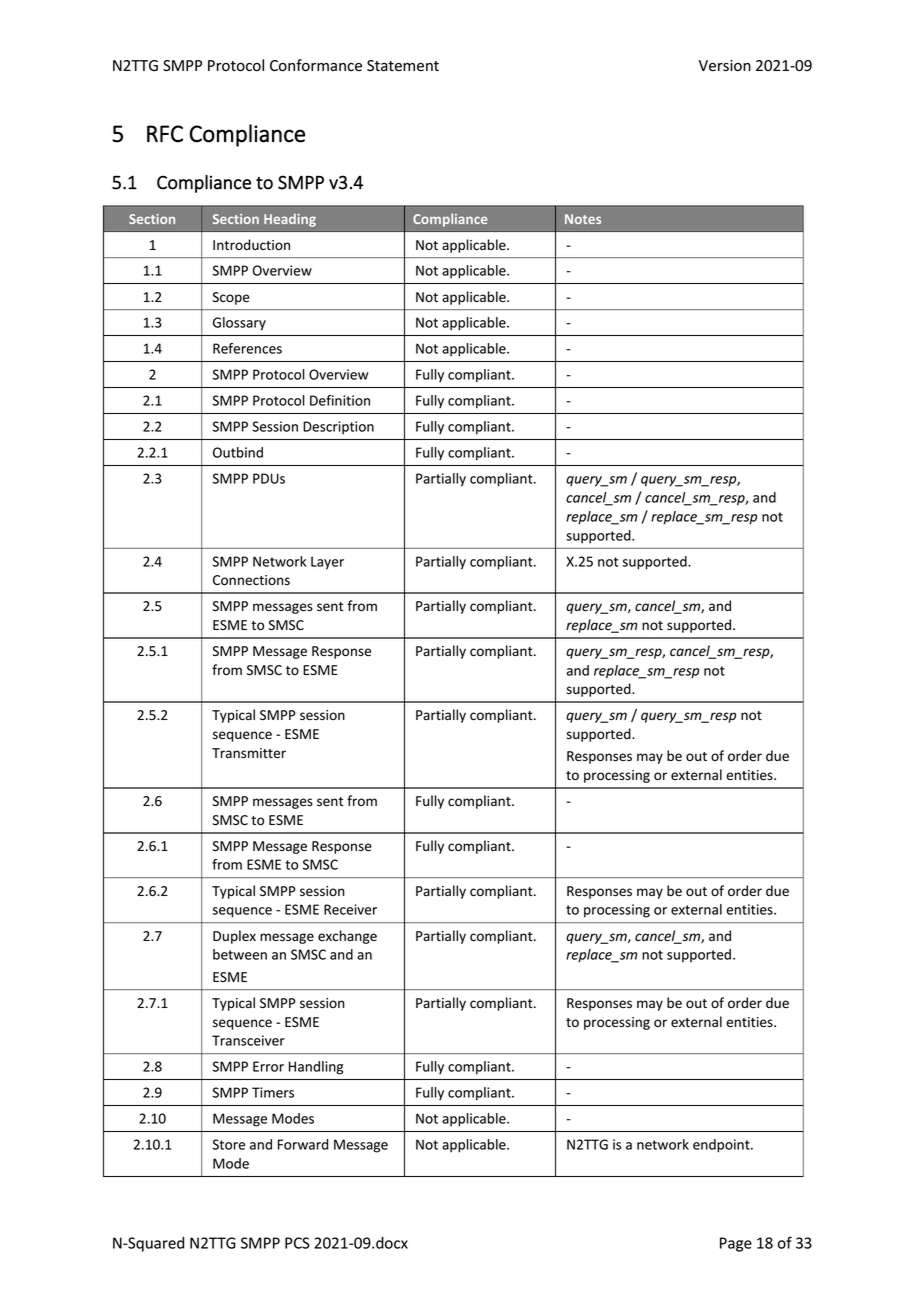 Image resolution: width=924 pixels, height=1308 pixels. Describe the element at coordinates (251, 580) in the screenshot. I see `Connections` at that location.
